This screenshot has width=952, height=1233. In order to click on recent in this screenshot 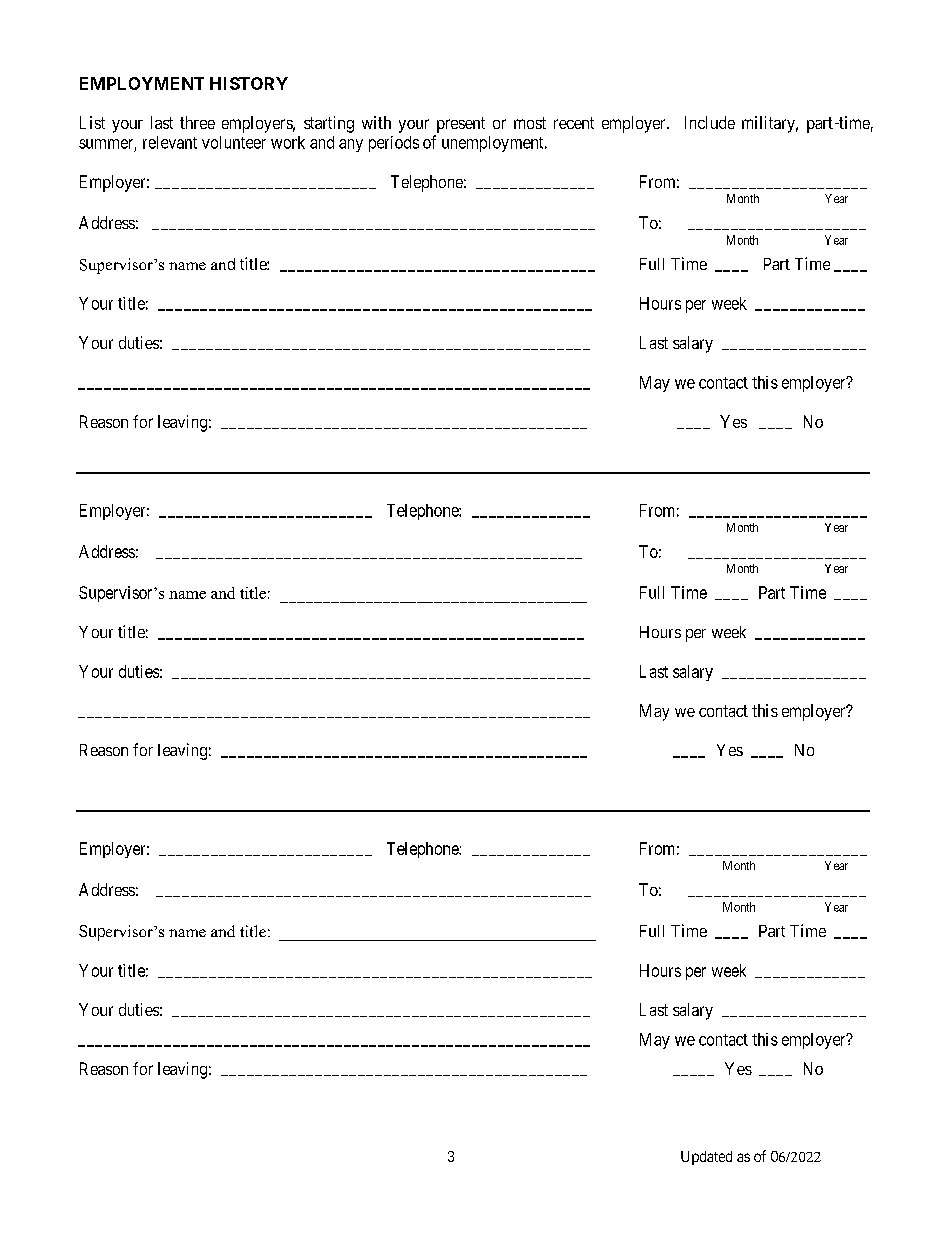, I will do `click(574, 123)`.
